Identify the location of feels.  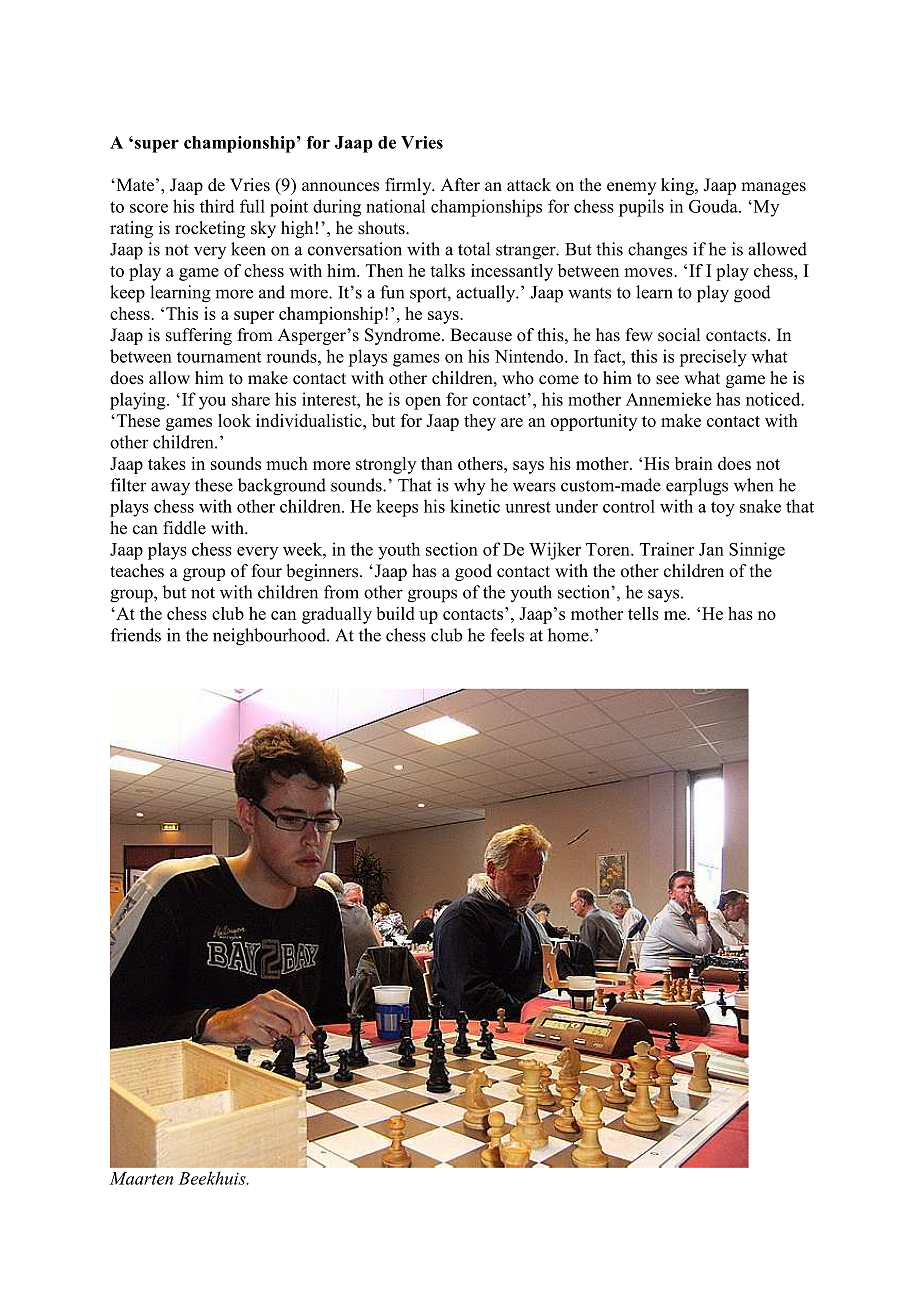
(507, 635).
